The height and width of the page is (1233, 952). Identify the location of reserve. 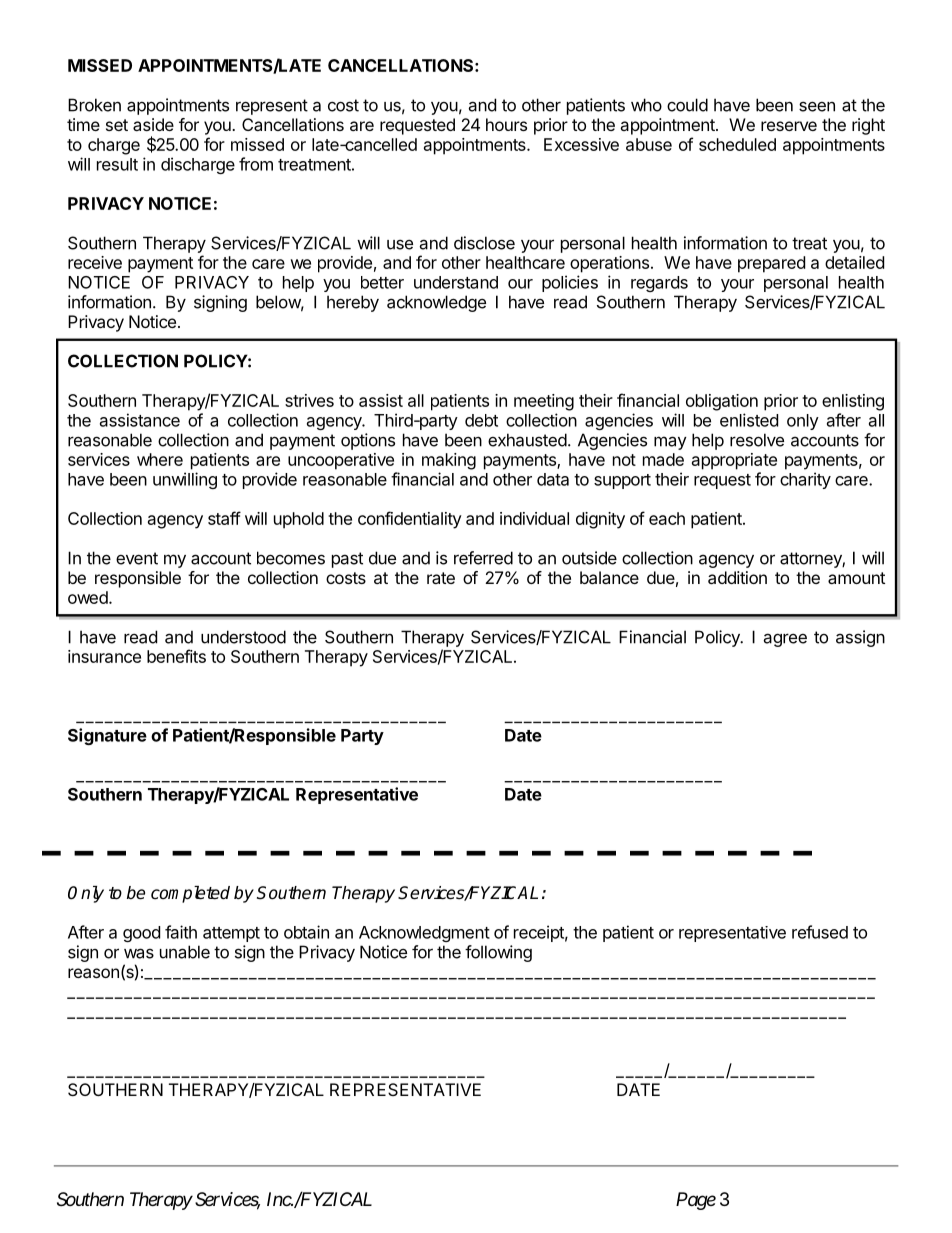
(789, 126).
